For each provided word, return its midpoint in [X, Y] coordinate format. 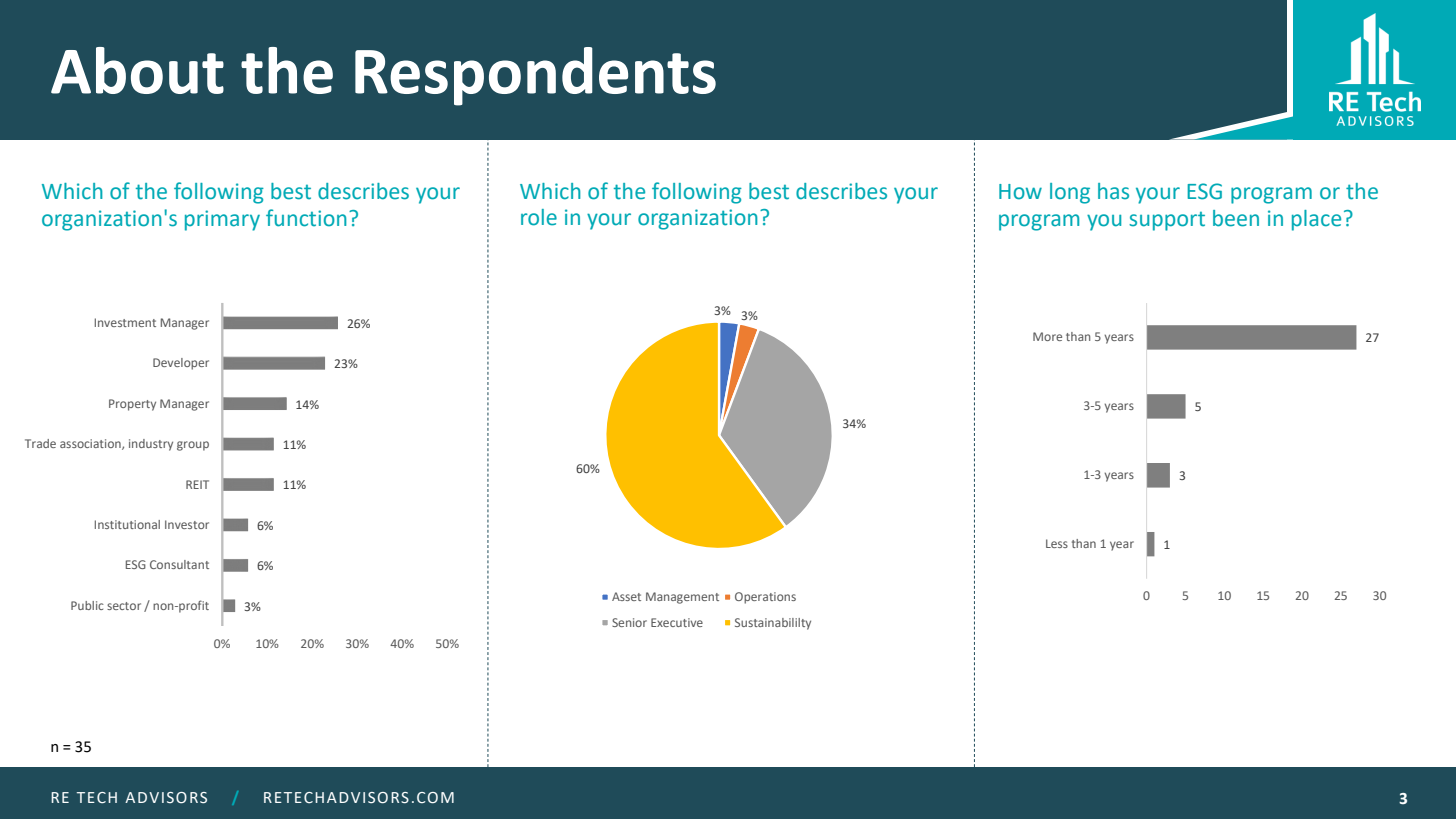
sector [124, 606]
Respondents [535, 76]
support [1167, 221]
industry [151, 445]
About [137, 70]
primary [222, 220]
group [193, 446]
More [1047, 336]
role [539, 217]
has [1113, 191]
